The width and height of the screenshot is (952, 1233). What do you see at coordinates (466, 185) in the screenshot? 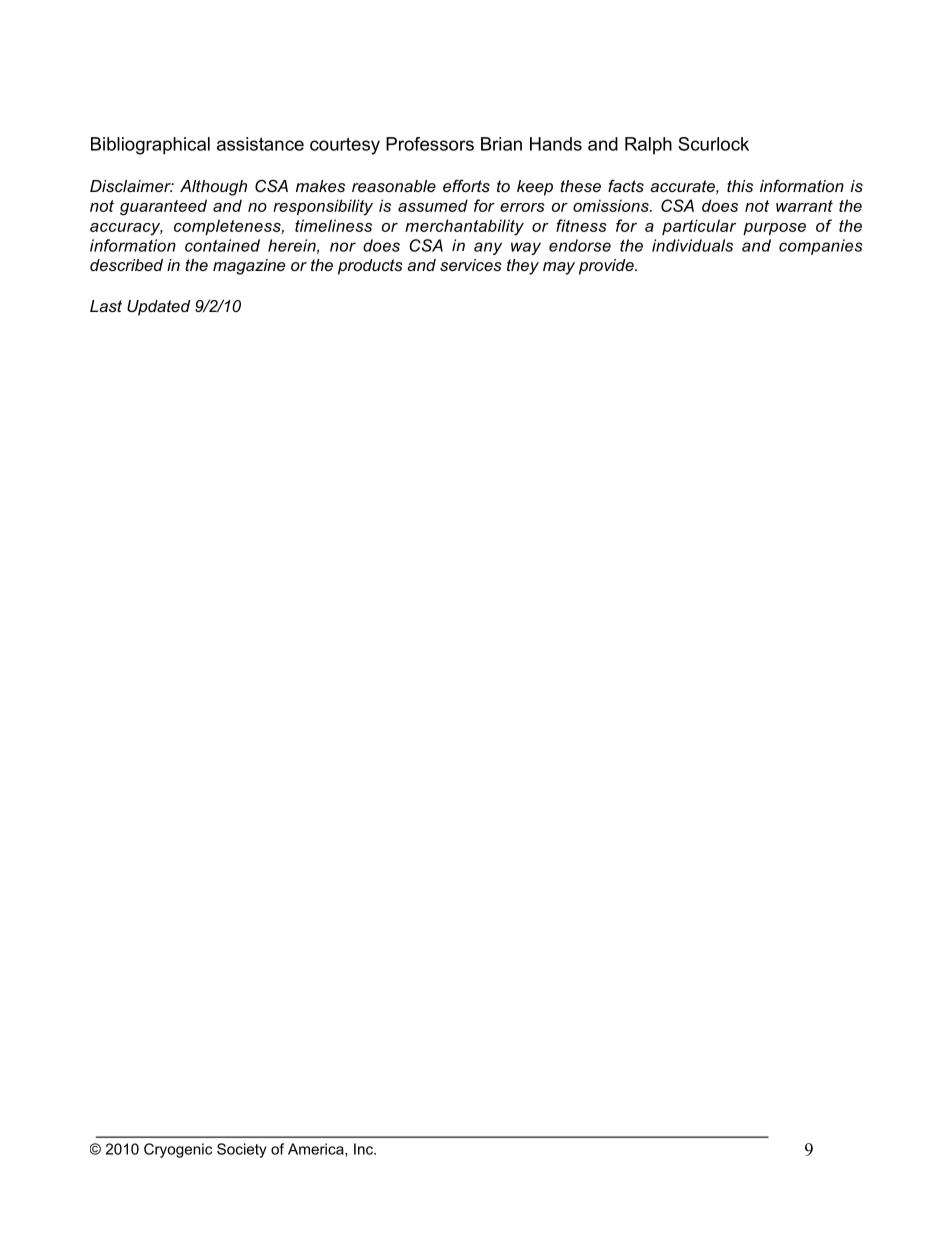
I see `efforts` at bounding box center [466, 185].
